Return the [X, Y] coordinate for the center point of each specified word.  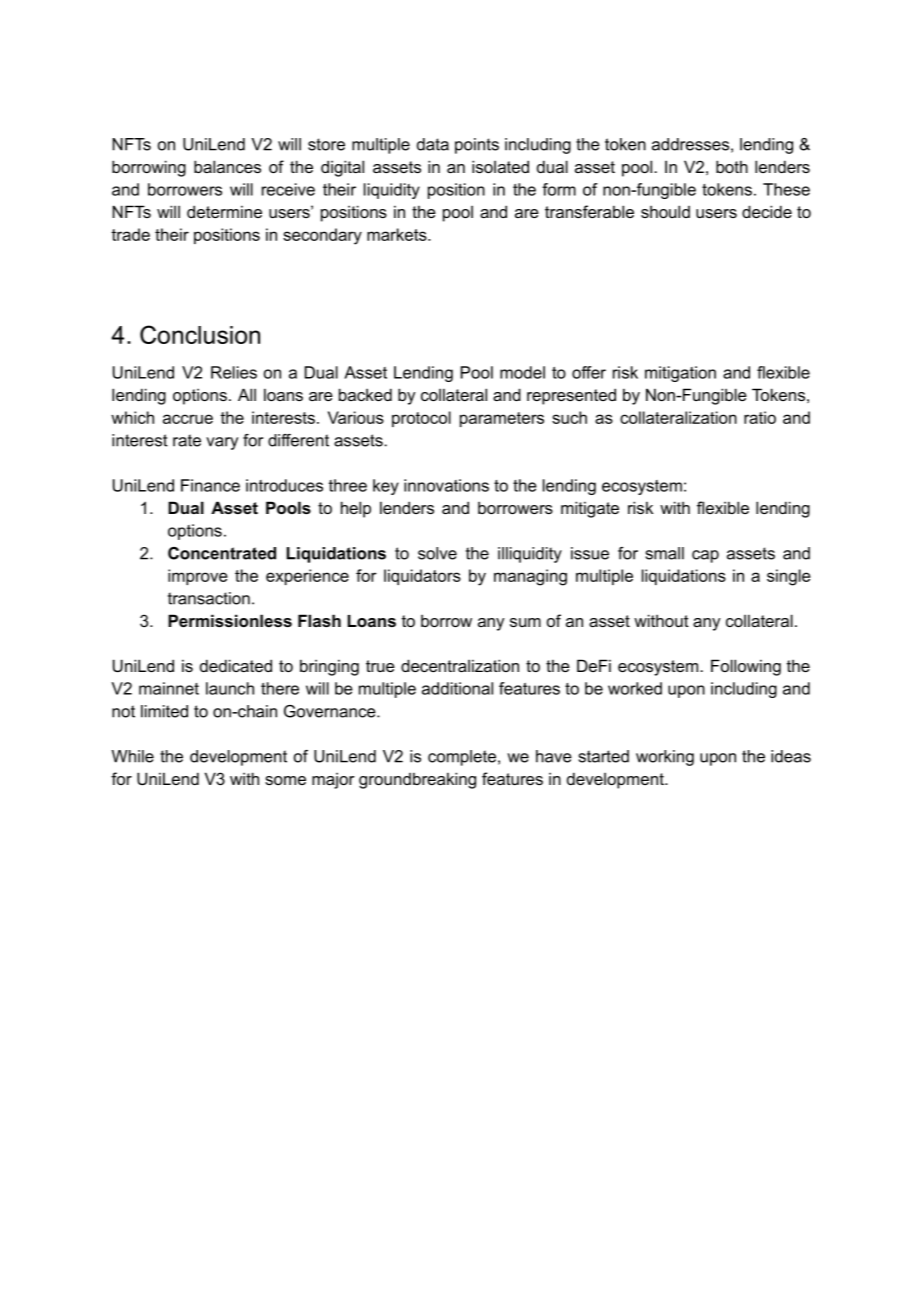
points [477, 146]
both [732, 166]
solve [437, 553]
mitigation [680, 374]
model [522, 372]
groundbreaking [417, 780]
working [665, 758]
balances [227, 166]
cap [705, 556]
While [133, 756]
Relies [234, 372]
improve [198, 577]
